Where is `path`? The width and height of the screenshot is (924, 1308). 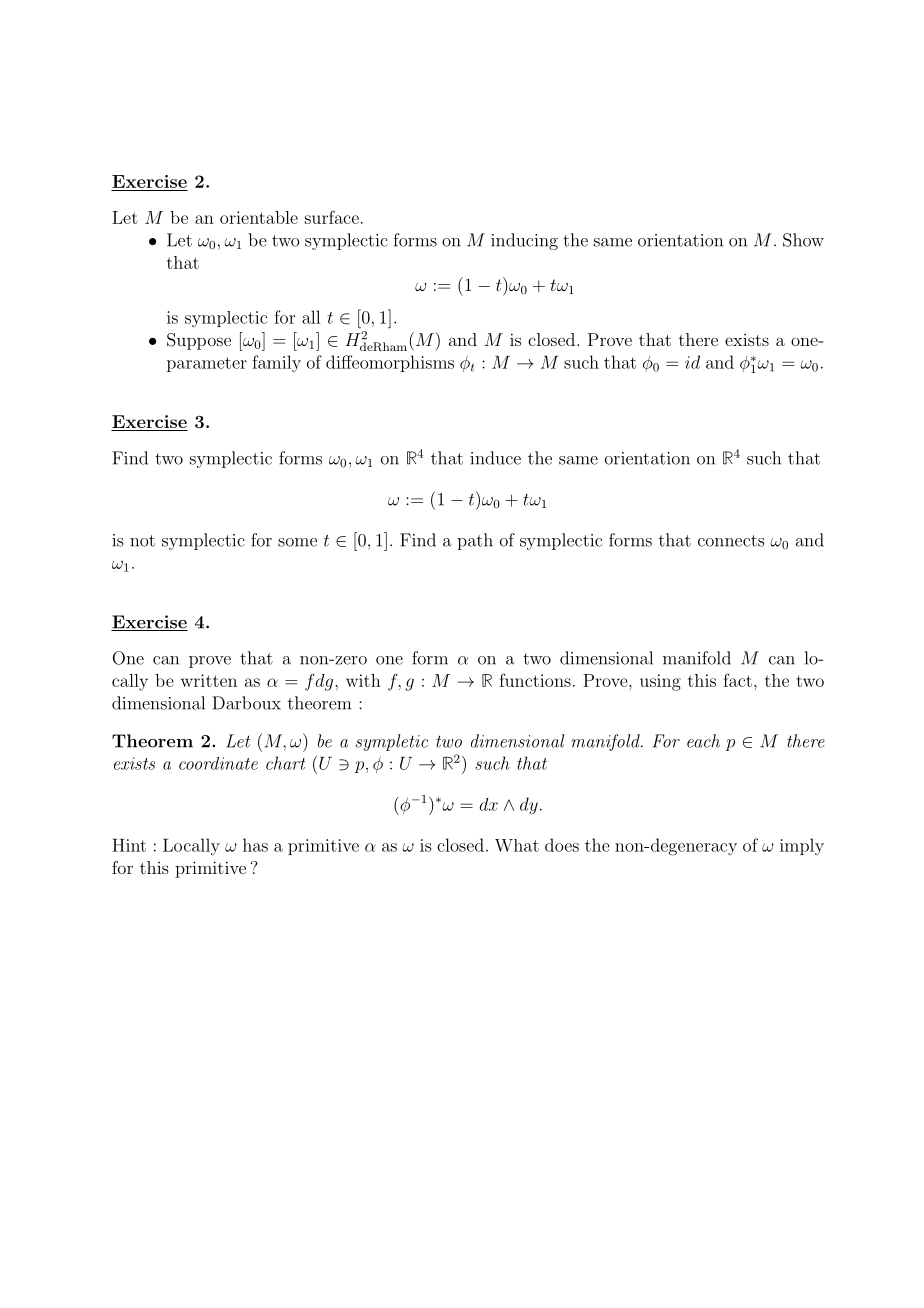 path is located at coordinates (475, 541).
